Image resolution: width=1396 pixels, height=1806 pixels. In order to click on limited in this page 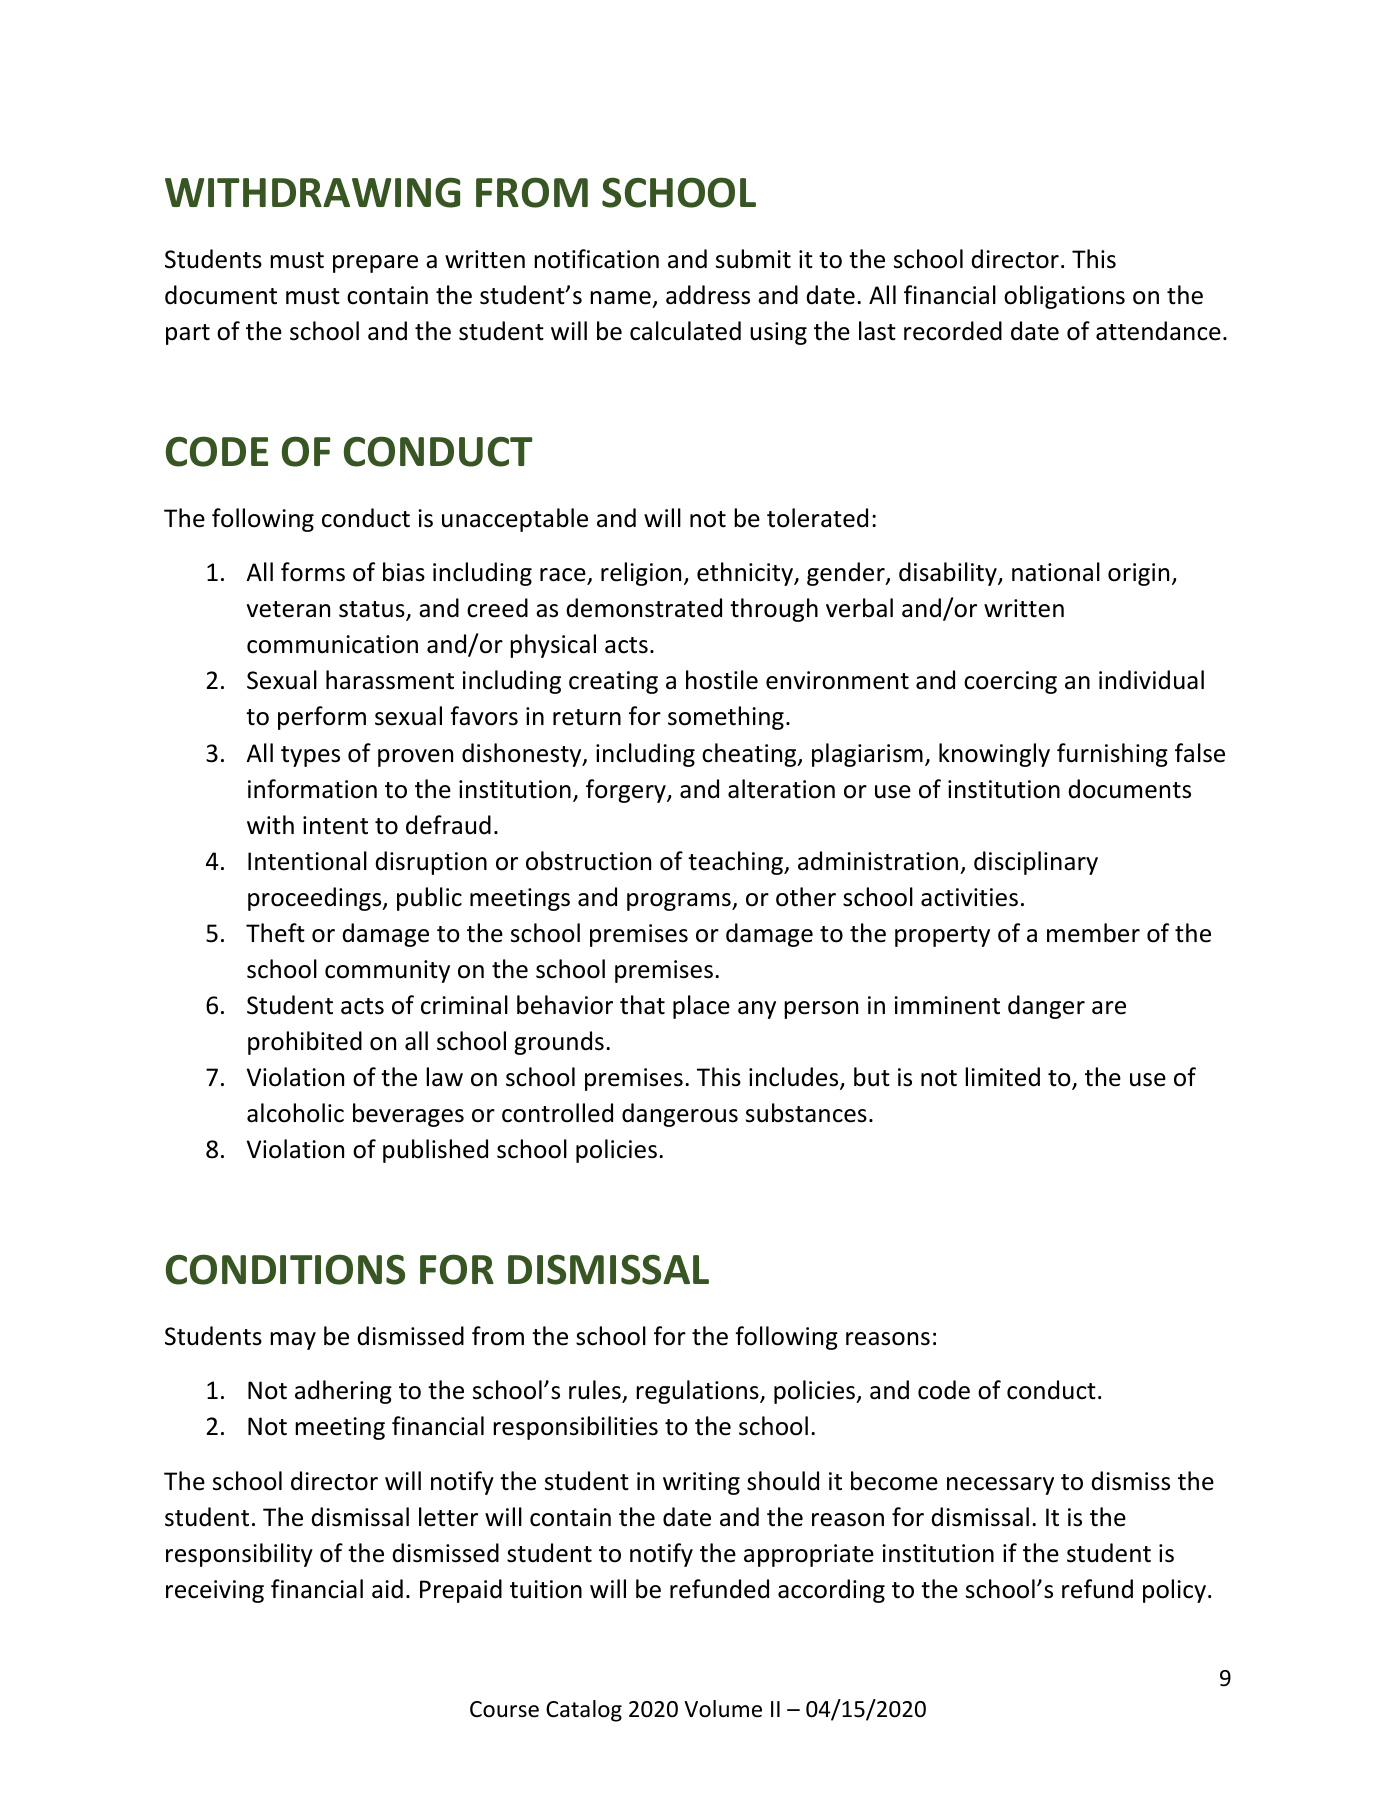, I will do `click(1002, 1077)`.
